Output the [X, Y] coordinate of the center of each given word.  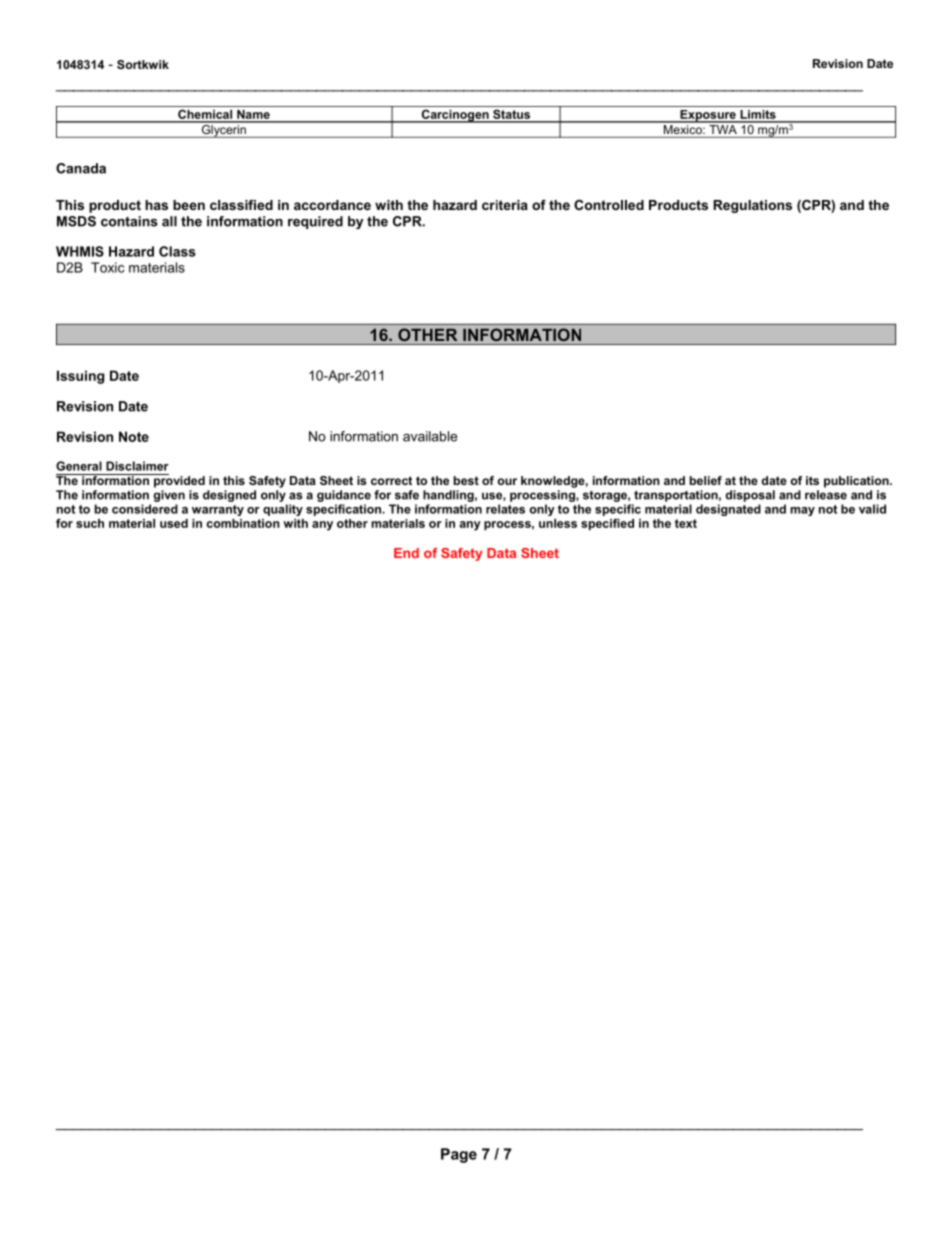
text [686, 523]
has [156, 205]
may [802, 511]
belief [706, 480]
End [406, 553]
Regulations [752, 206]
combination [243, 523]
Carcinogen [455, 116]
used [174, 523]
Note [134, 436]
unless [558, 523]
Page [459, 1155]
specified [607, 524]
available [430, 436]
